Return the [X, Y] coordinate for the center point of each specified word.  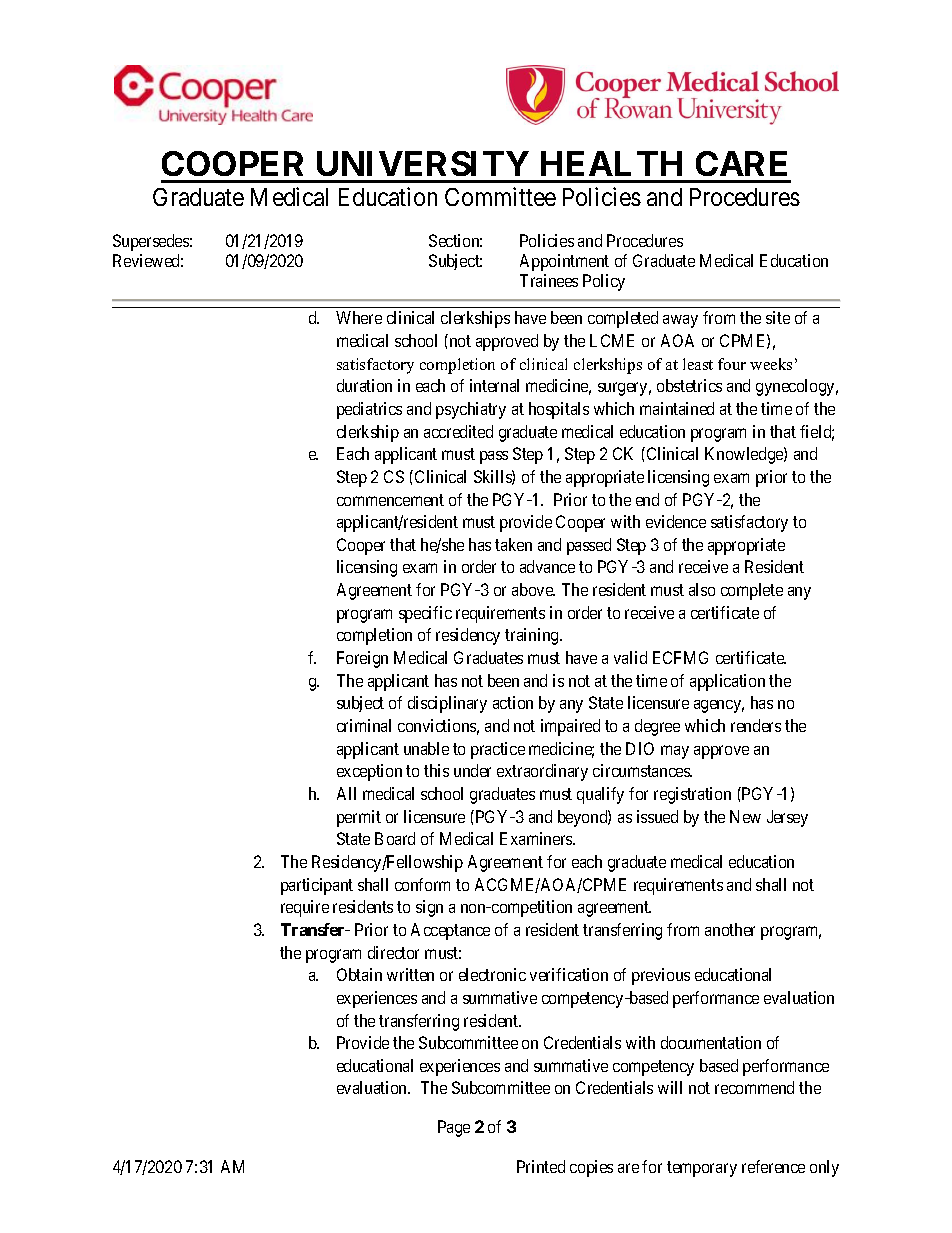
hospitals [559, 410]
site [778, 317]
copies [591, 1168]
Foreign [362, 659]
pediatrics [369, 410]
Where [359, 317]
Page [454, 1128]
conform [422, 884]
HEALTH [611, 163]
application [727, 682]
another [730, 929]
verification [569, 974]
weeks [771, 364]
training [533, 636]
